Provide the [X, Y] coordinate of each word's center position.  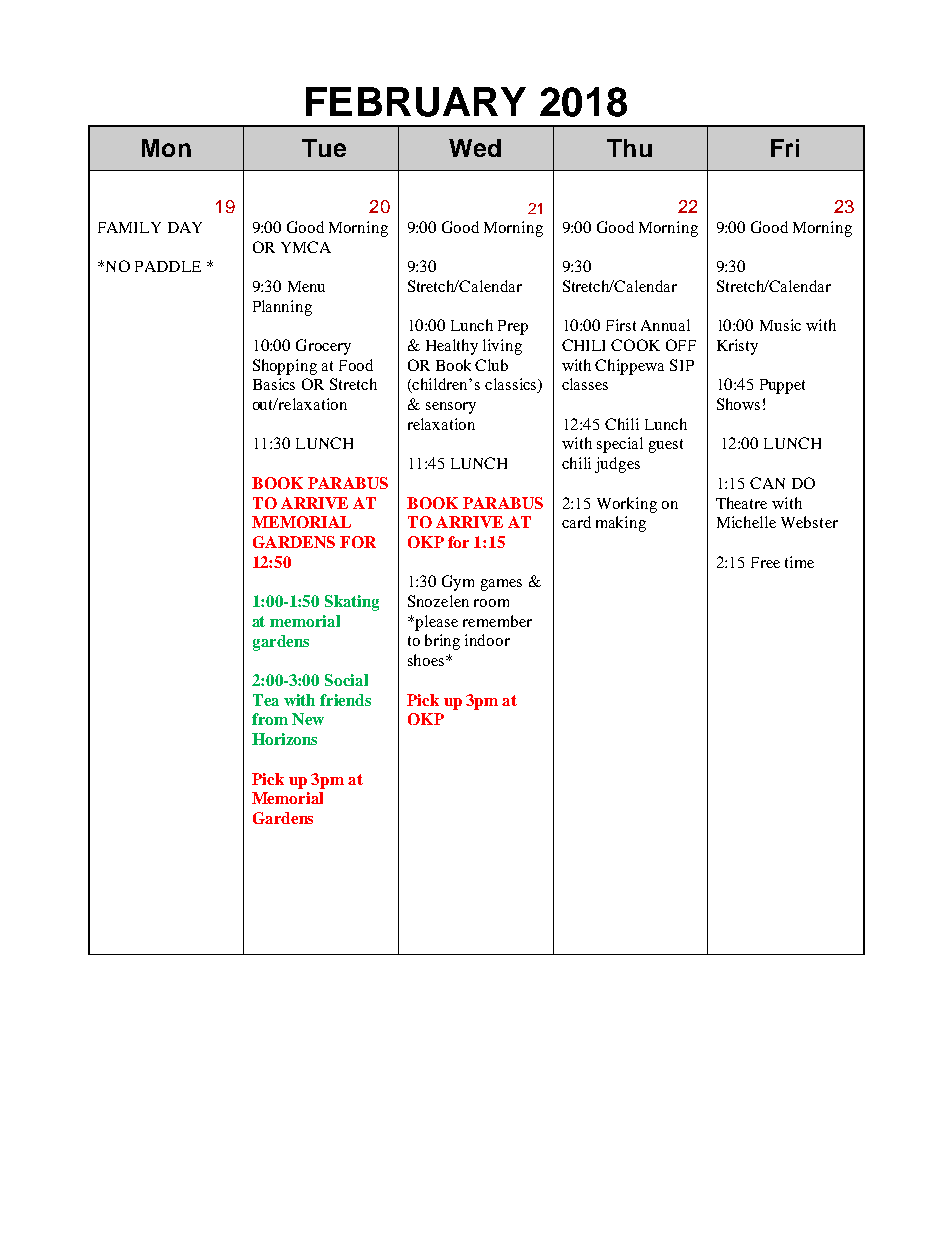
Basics [274, 384]
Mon [166, 148]
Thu [629, 148]
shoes [426, 660]
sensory [451, 408]
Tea [266, 700]
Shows [738, 404]
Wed [475, 148]
